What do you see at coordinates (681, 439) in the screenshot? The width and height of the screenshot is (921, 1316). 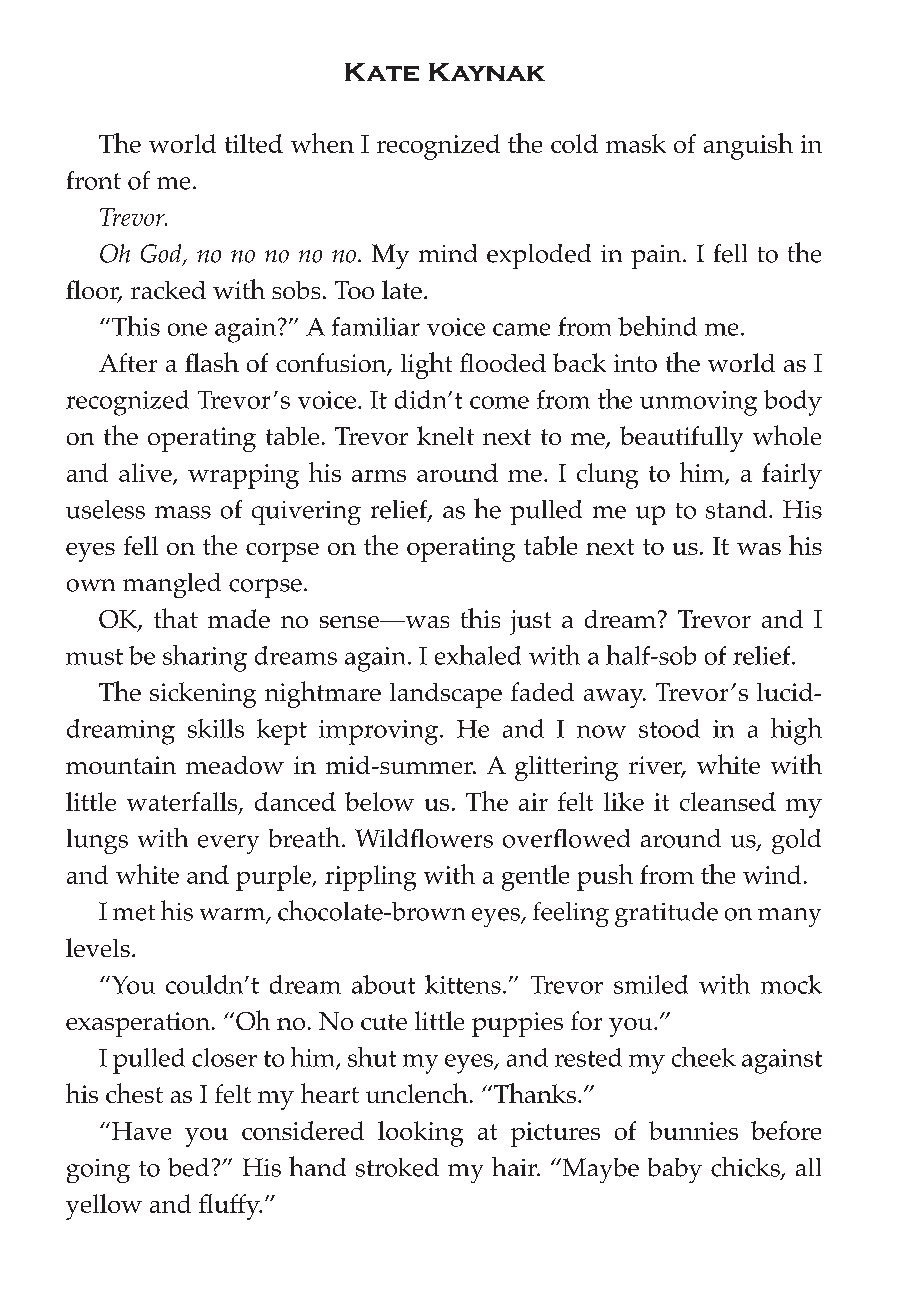 I see `beautifully` at bounding box center [681, 439].
